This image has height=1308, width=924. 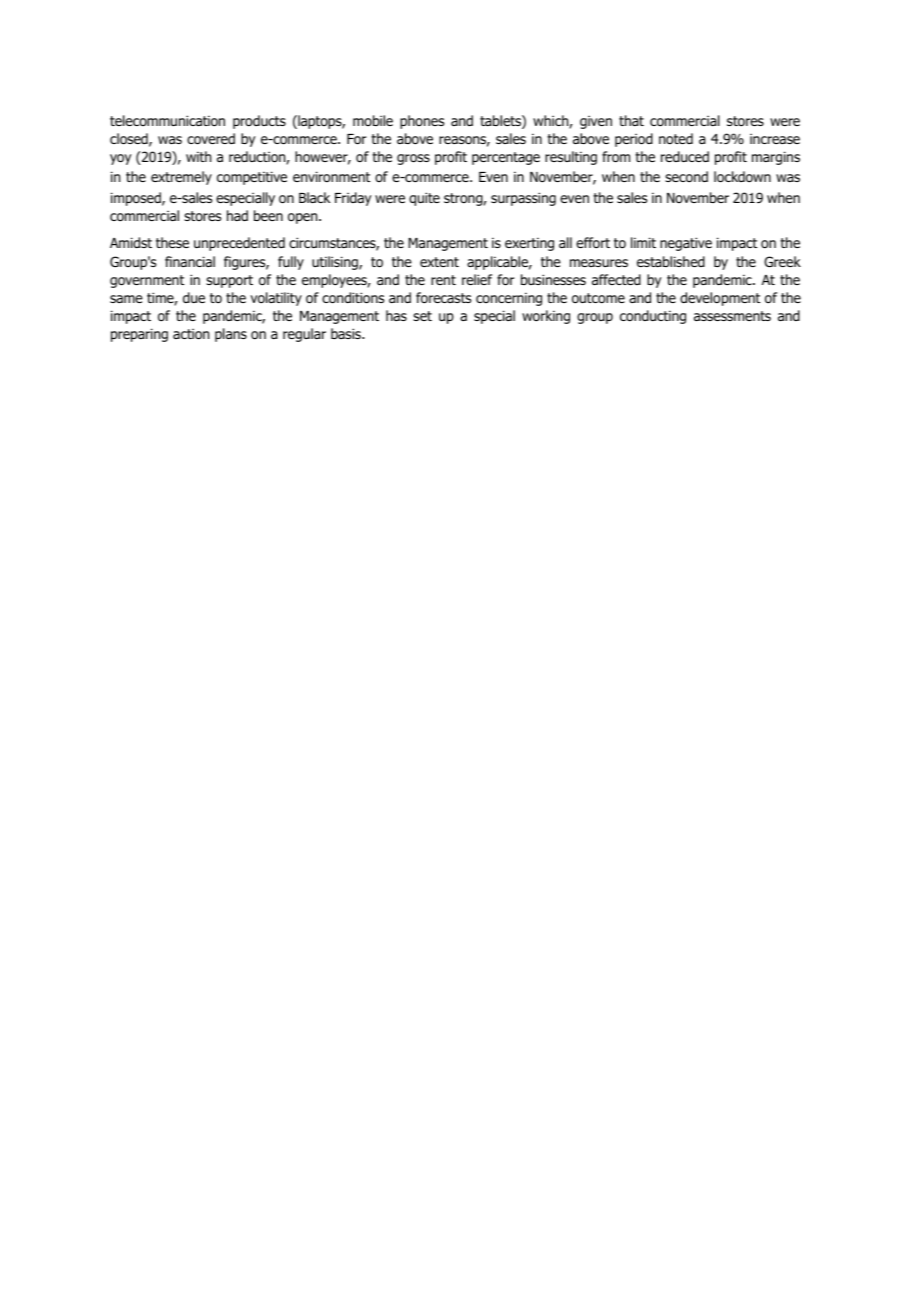 I want to click on telecommunication, so click(x=167, y=121).
